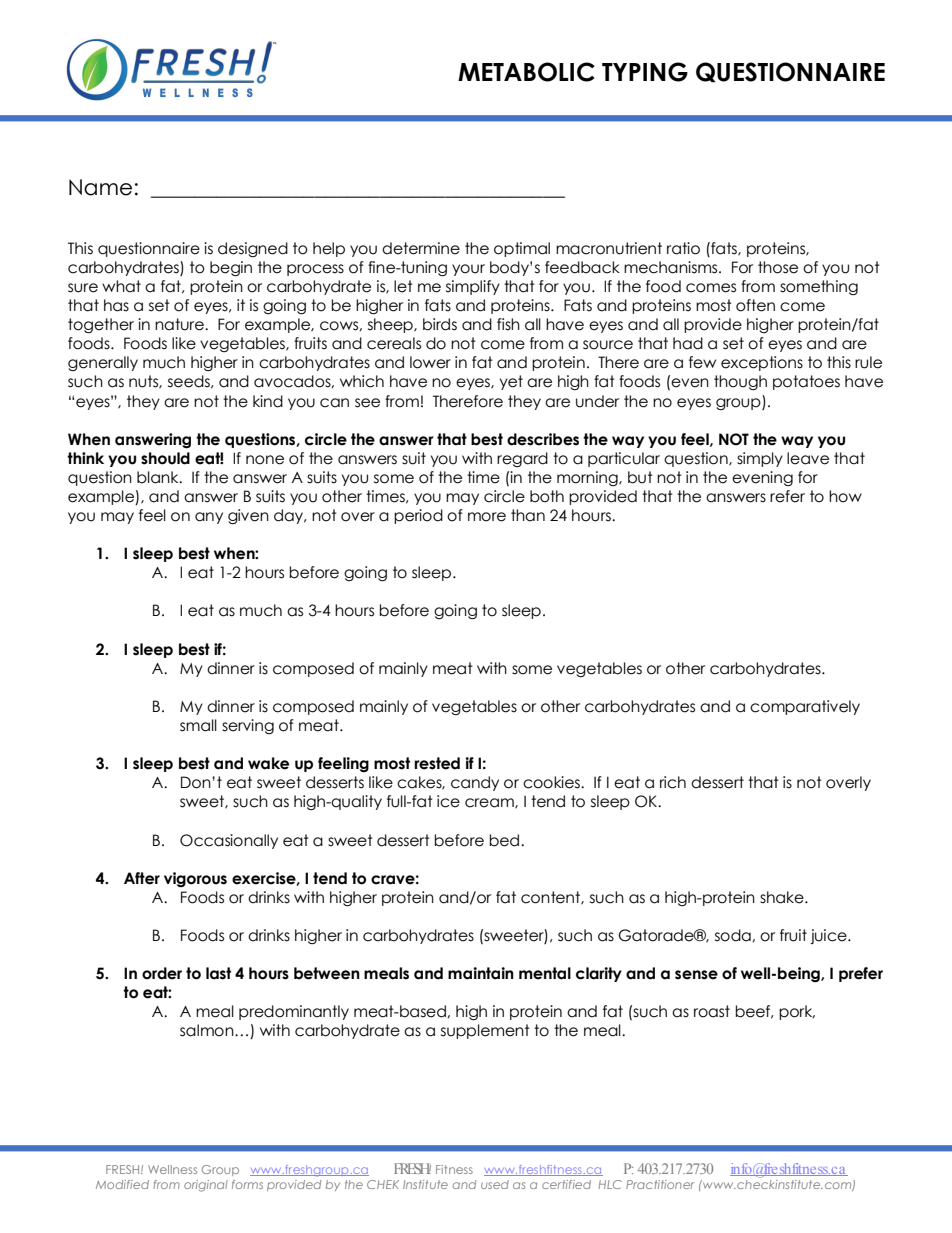 This document has height=1233, width=952. I want to click on Practitioner, so click(660, 1184).
